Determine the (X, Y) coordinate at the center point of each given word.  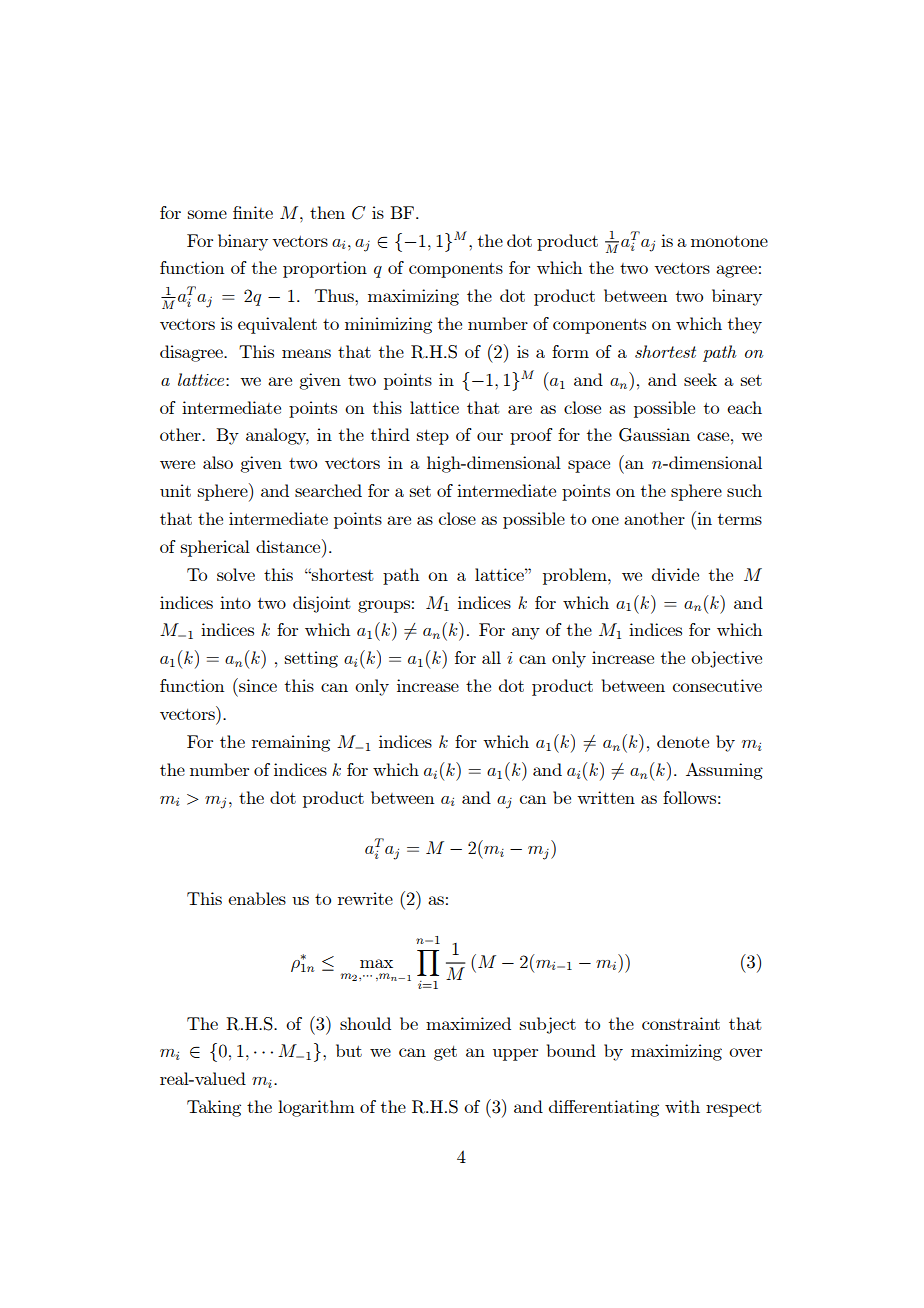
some (207, 214)
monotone (729, 241)
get (445, 1053)
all (491, 657)
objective (726, 659)
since (257, 685)
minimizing (388, 325)
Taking (214, 1108)
